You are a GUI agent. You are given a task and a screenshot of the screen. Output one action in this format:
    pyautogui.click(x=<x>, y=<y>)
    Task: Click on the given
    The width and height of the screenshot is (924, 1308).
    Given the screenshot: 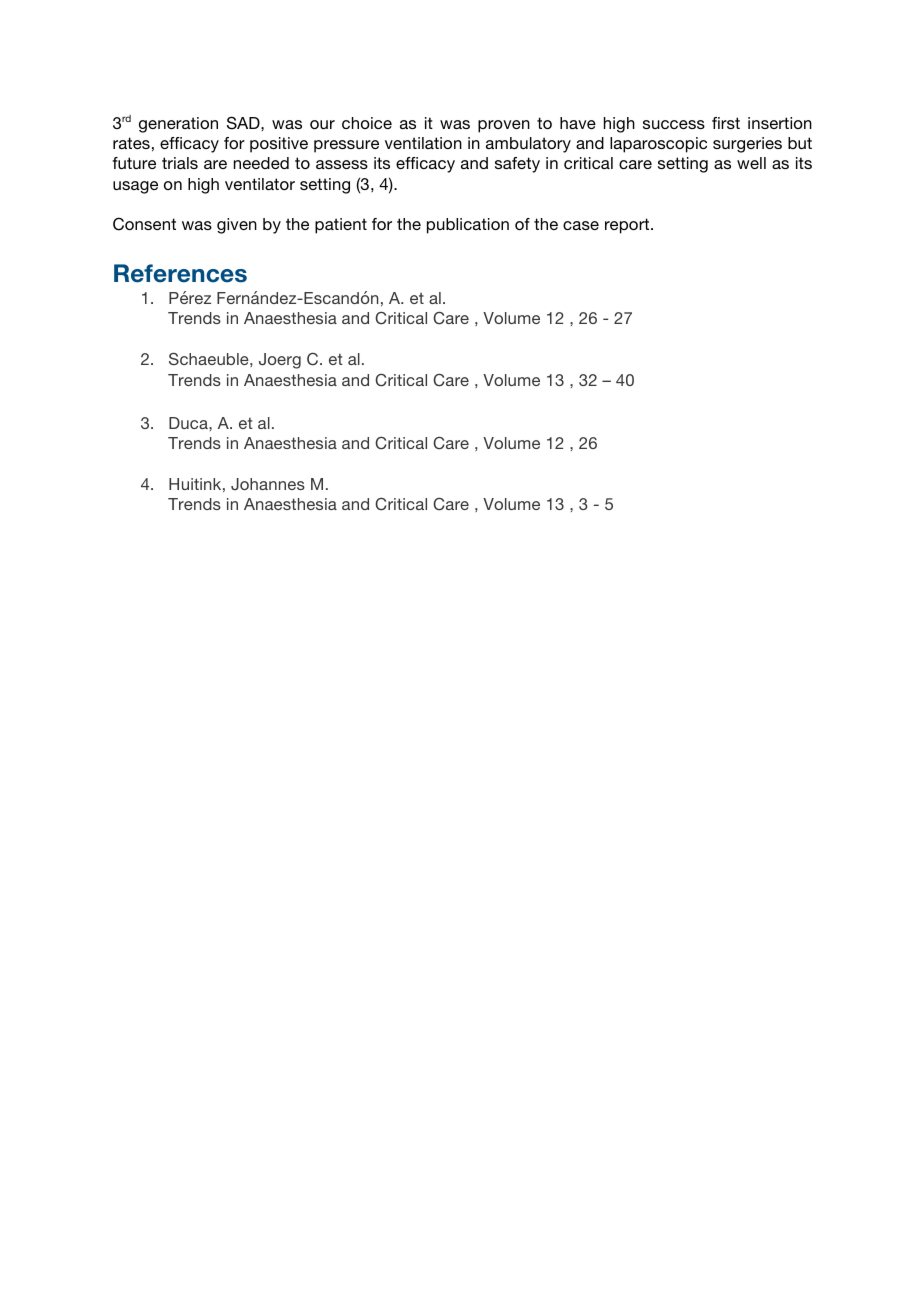 What is the action you would take?
    pyautogui.click(x=237, y=226)
